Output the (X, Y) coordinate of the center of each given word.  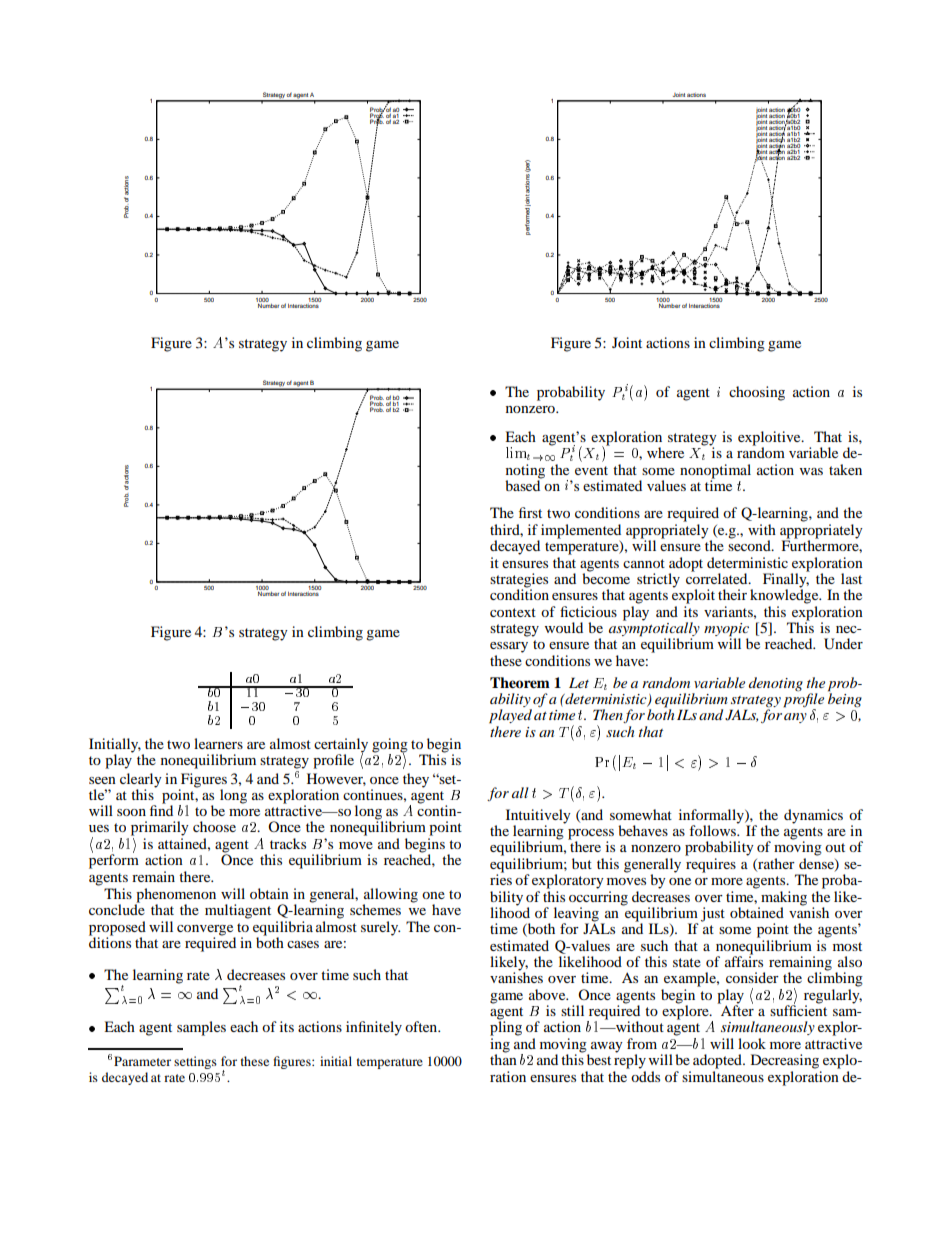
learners (218, 743)
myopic (726, 631)
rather (775, 864)
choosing (757, 393)
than (503, 1058)
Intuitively (538, 817)
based (524, 484)
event (591, 470)
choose (214, 826)
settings (195, 1062)
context (513, 612)
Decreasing (785, 1061)
